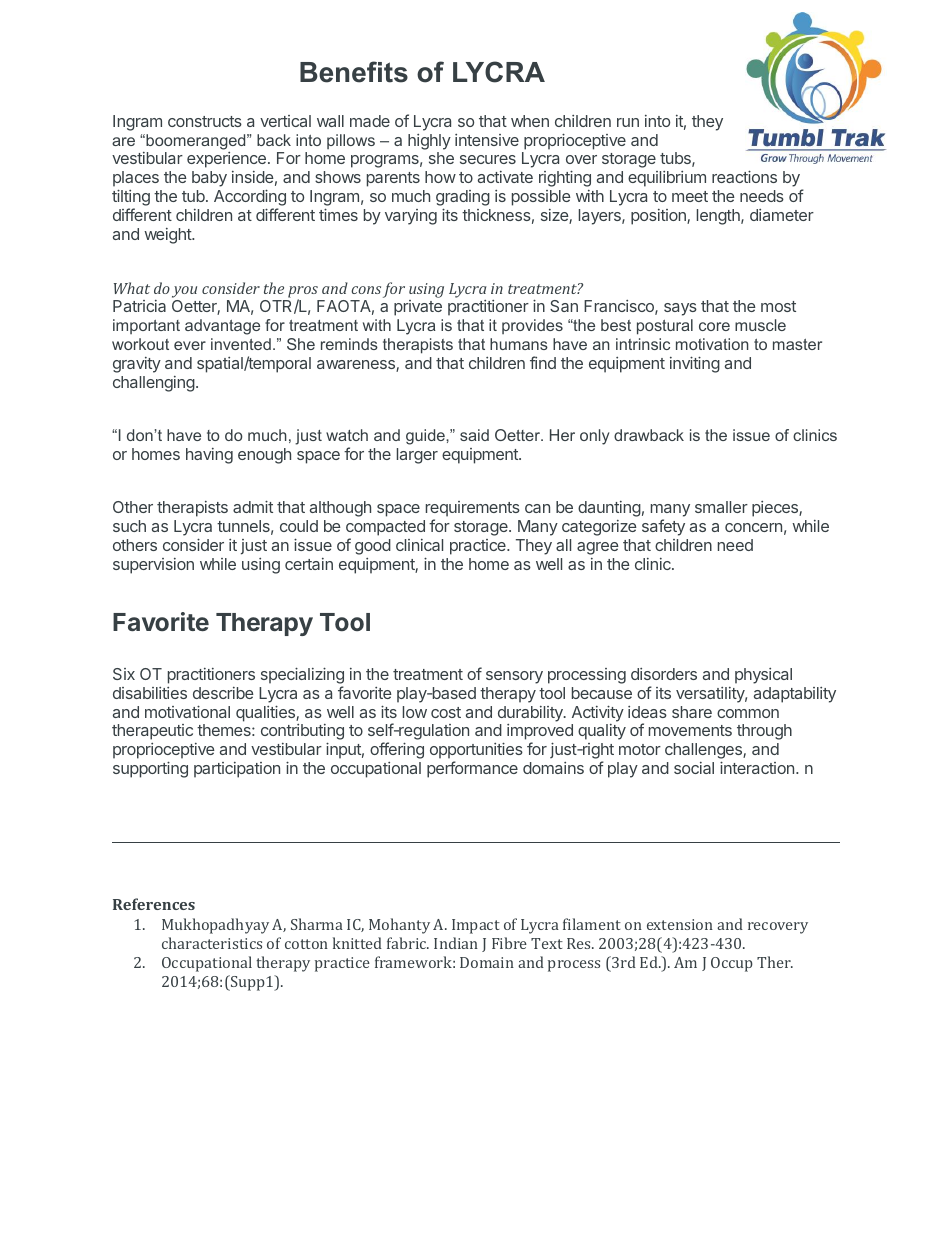  Describe the element at coordinates (719, 217) in the document. I see `length` at that location.
